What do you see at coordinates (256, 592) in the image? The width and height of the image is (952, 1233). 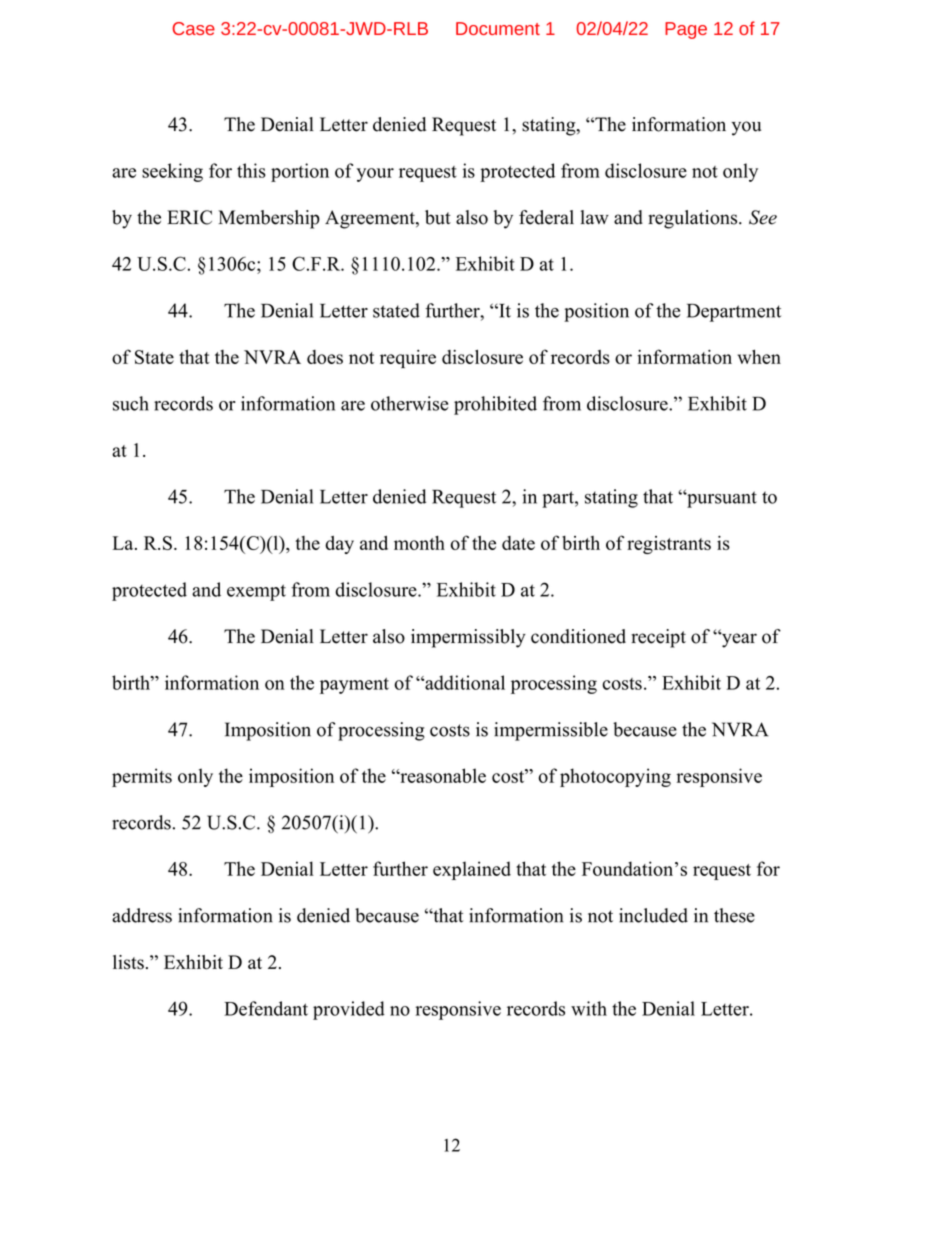 I see `exempt` at bounding box center [256, 592].
